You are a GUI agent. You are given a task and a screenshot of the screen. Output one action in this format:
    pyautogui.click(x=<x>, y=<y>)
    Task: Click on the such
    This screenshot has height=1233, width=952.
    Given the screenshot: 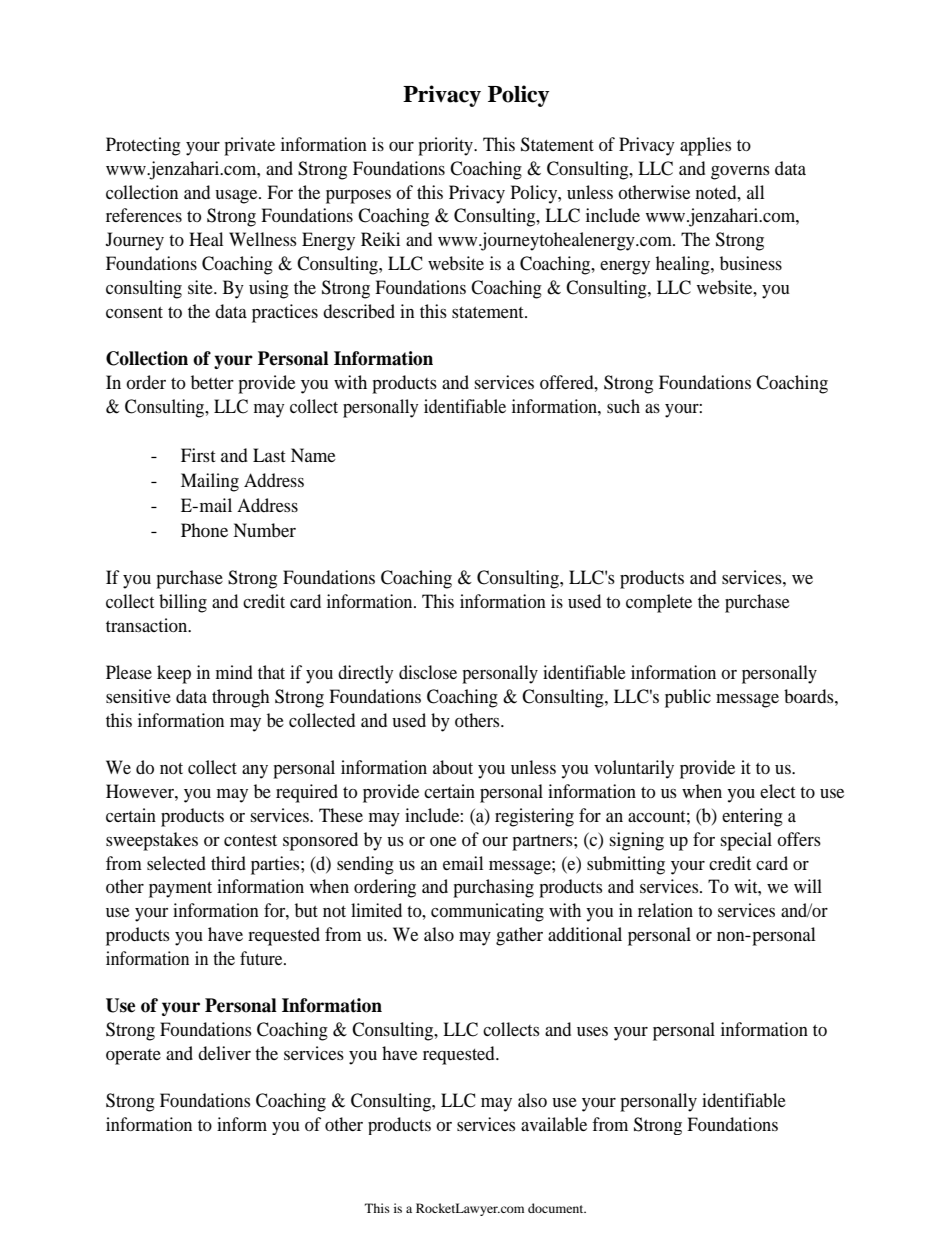 What is the action you would take?
    pyautogui.click(x=623, y=406)
